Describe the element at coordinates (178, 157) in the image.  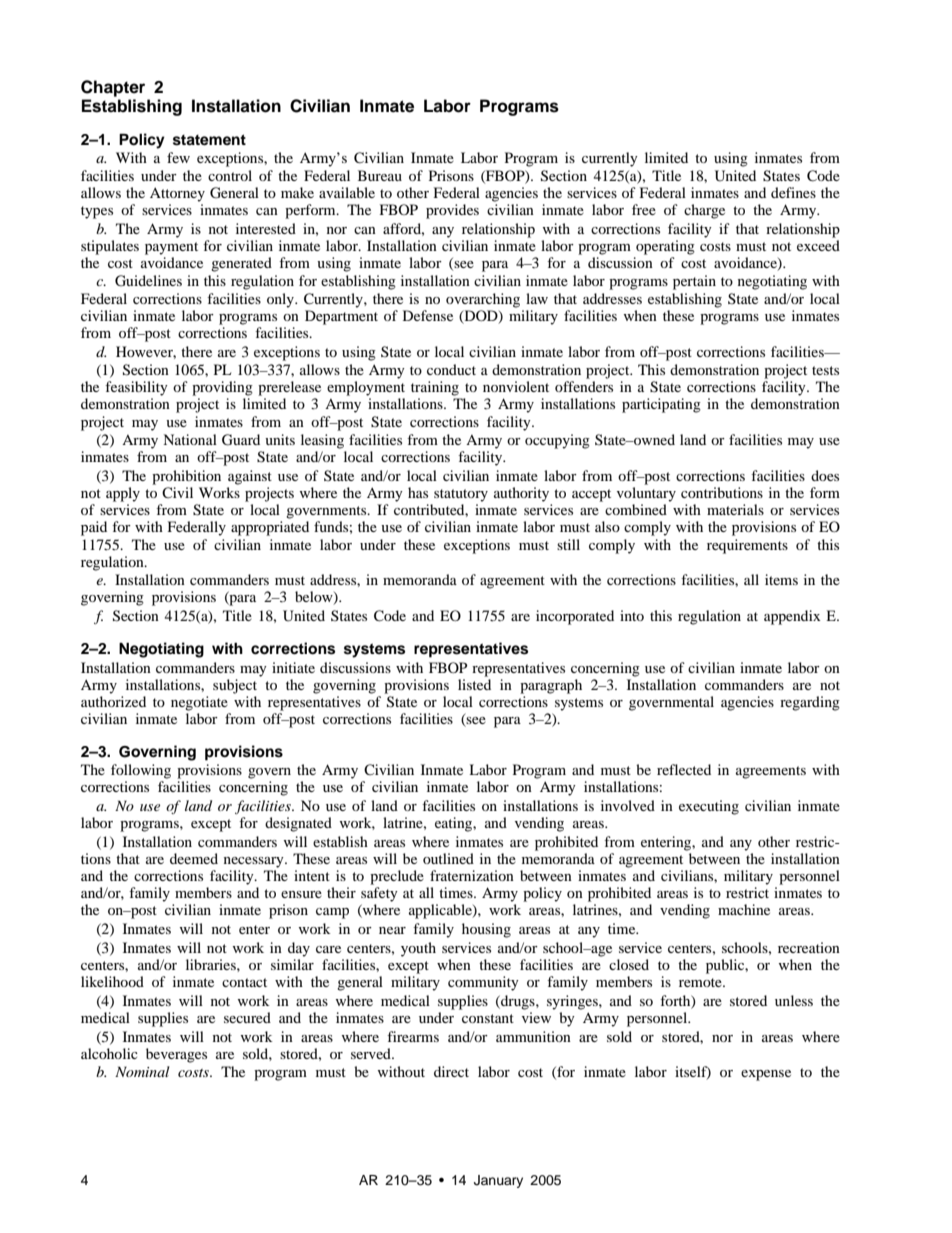
I see `few` at that location.
